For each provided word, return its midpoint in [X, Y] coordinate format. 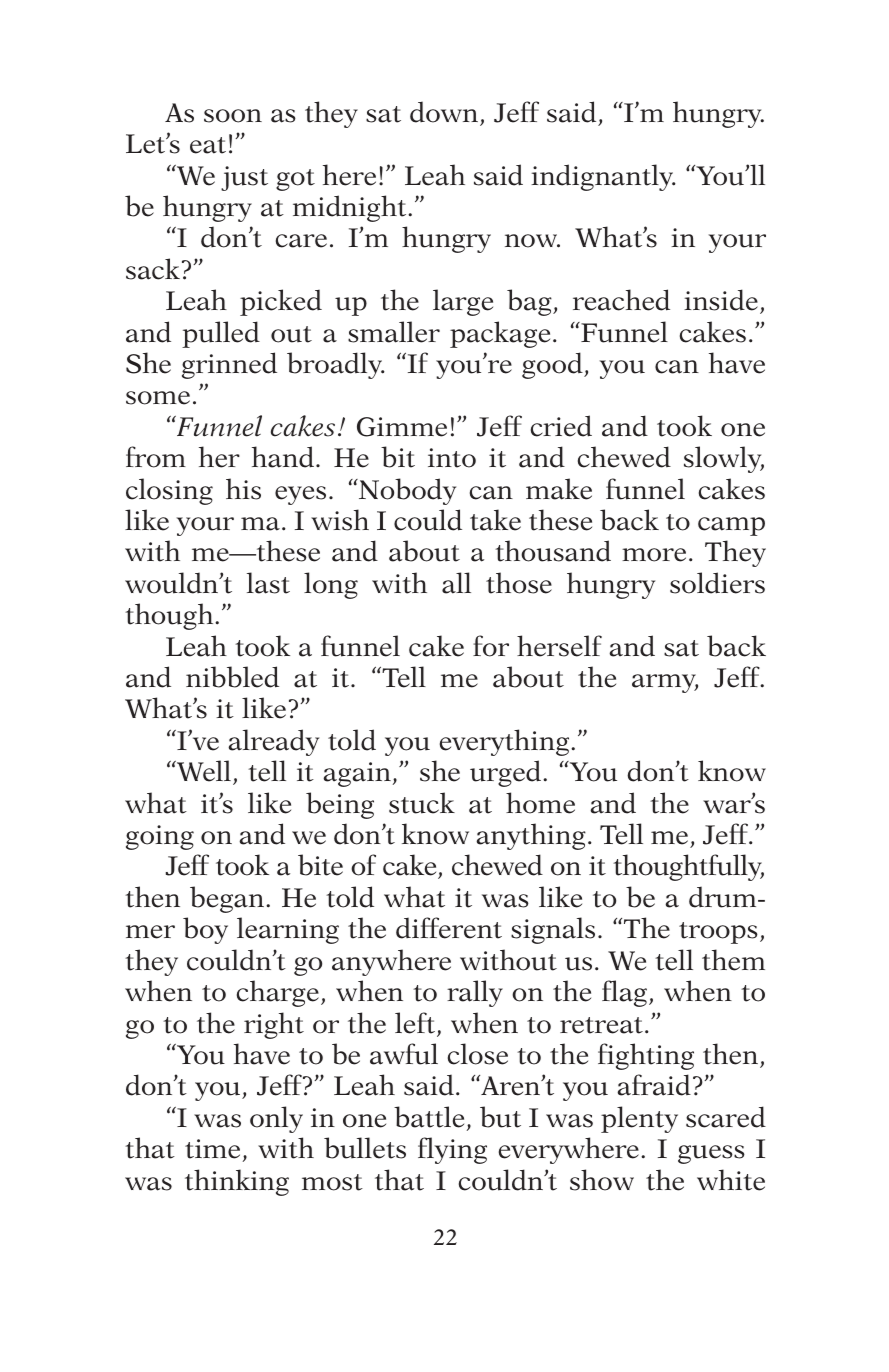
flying [452, 1150]
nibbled [232, 677]
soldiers [717, 583]
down [444, 112]
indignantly [603, 177]
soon [233, 116]
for [491, 646]
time [212, 1149]
